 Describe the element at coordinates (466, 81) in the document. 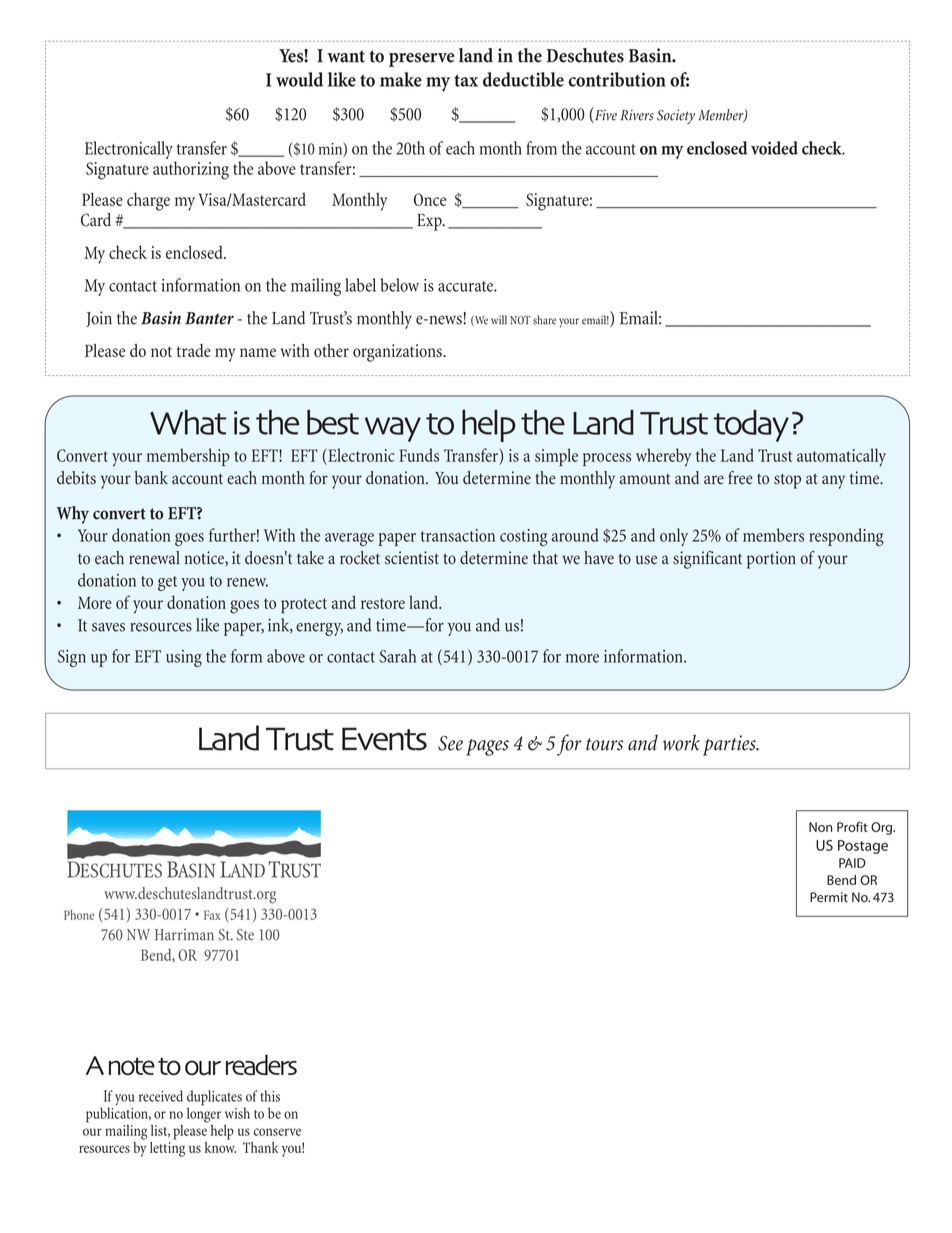

I see `tax` at that location.
